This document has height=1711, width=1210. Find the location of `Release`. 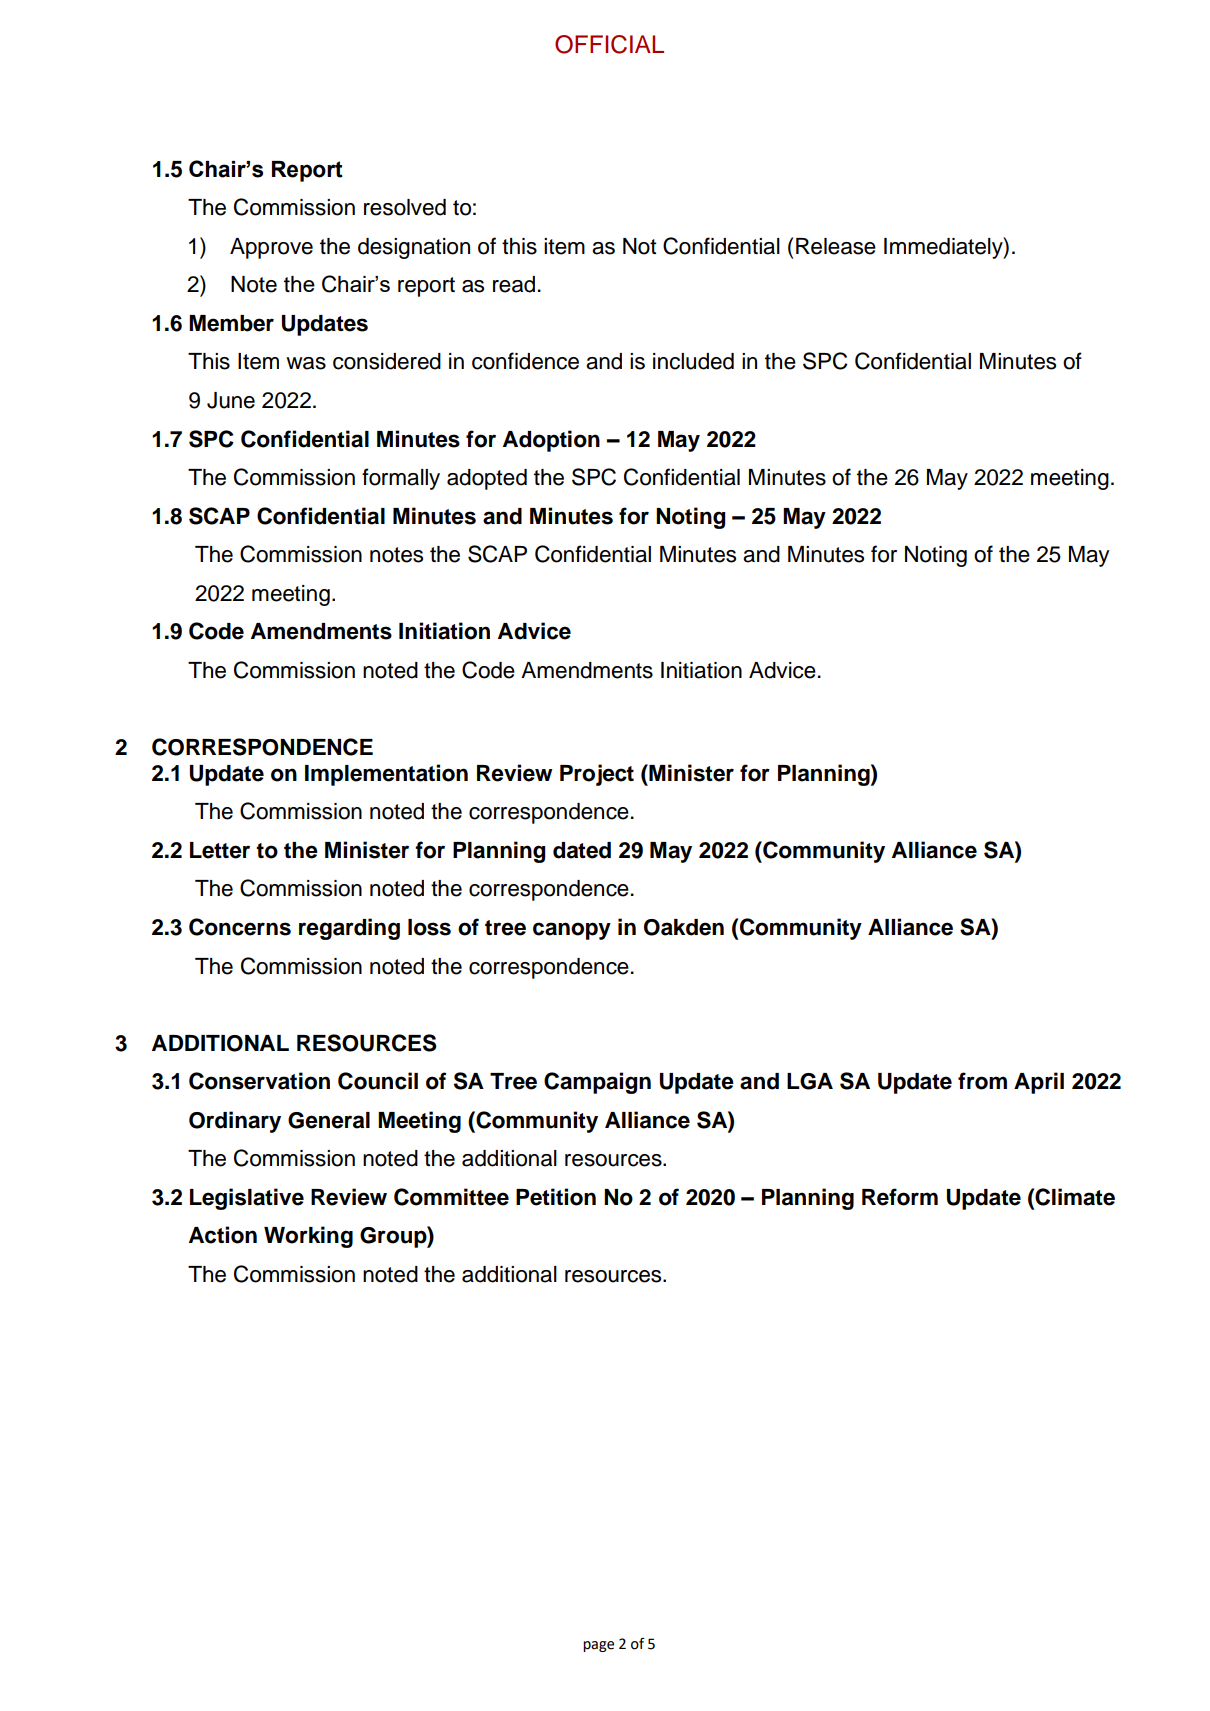

Release is located at coordinates (836, 246).
